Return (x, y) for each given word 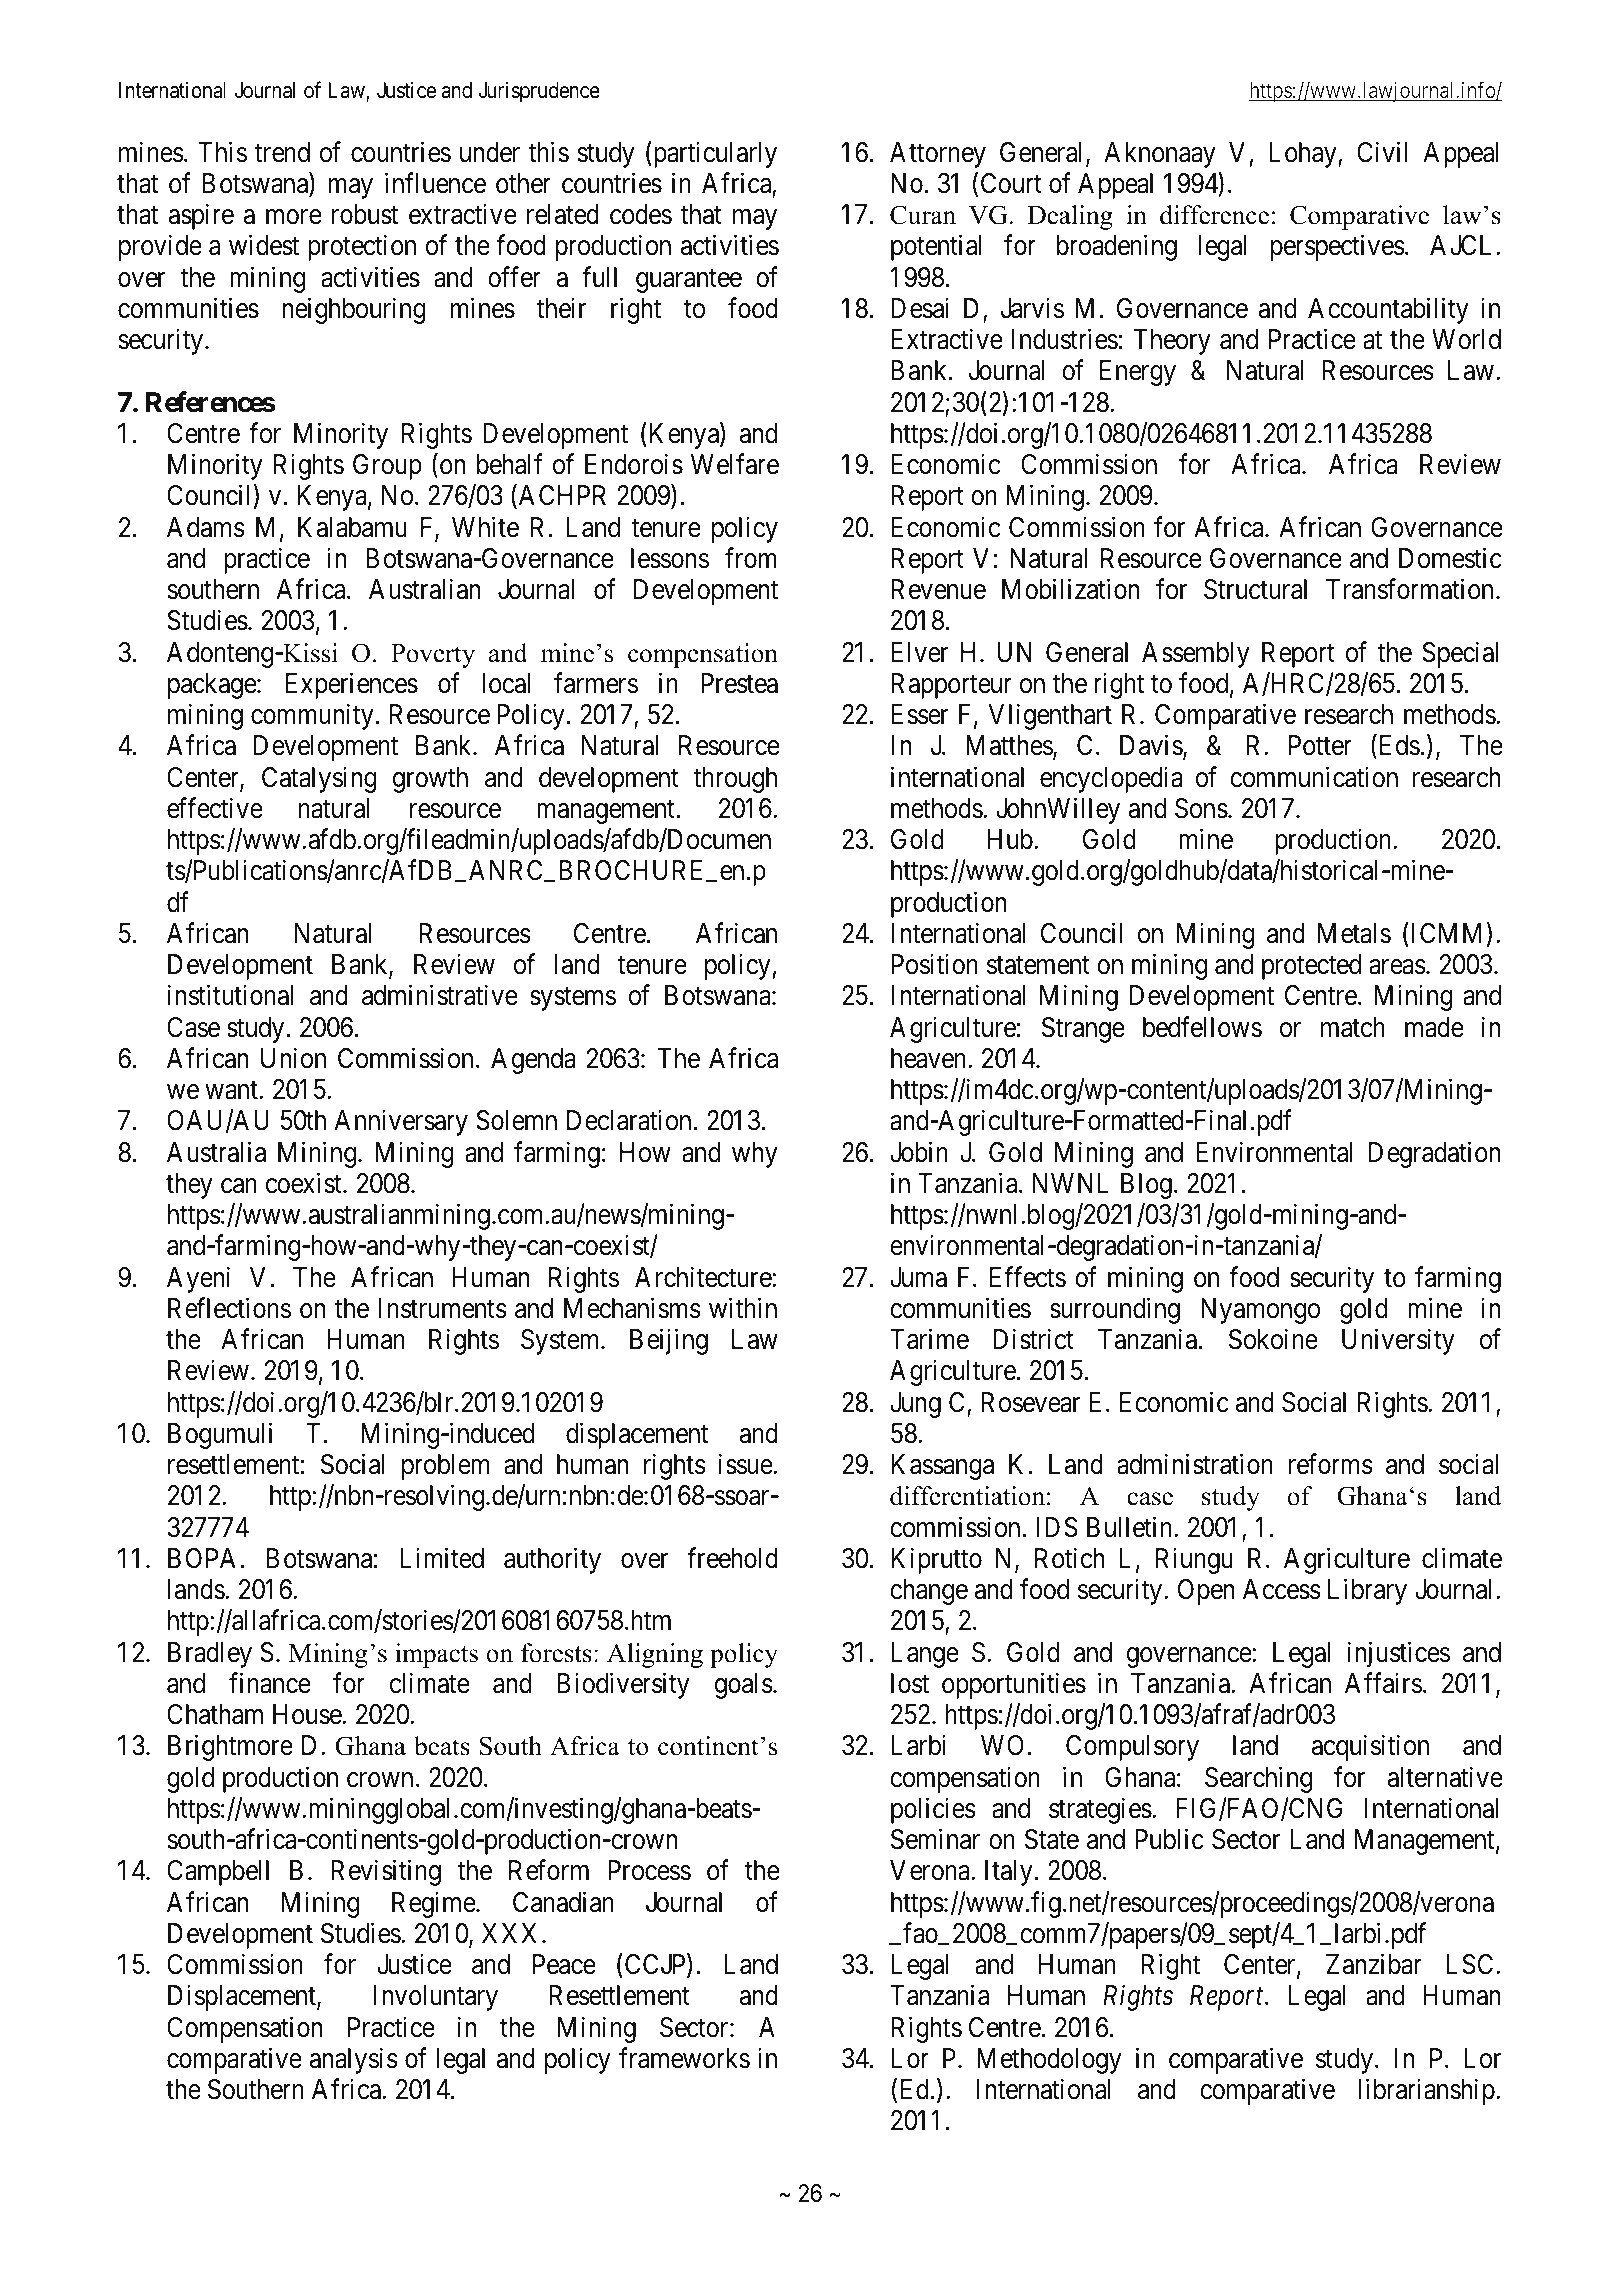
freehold (732, 1558)
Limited (442, 1558)
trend (282, 152)
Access (1282, 1589)
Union (293, 1058)
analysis (354, 2060)
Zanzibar (1374, 1964)
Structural (1255, 589)
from (751, 558)
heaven (930, 1058)
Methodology (1049, 2061)
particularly (714, 154)
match (1353, 1027)
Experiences (352, 685)
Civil (1382, 152)
